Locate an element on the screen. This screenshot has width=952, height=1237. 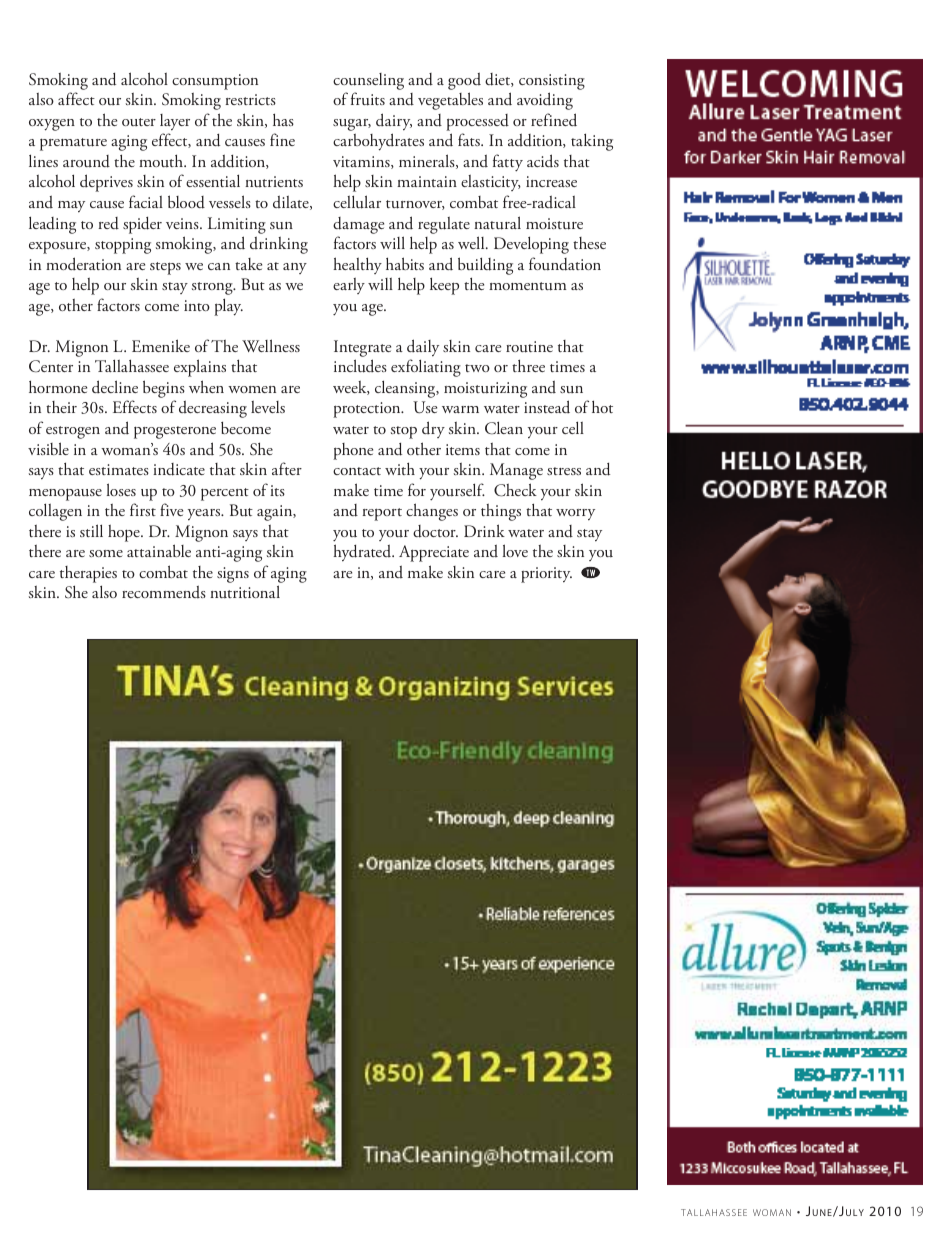
damage is located at coordinates (358, 225).
